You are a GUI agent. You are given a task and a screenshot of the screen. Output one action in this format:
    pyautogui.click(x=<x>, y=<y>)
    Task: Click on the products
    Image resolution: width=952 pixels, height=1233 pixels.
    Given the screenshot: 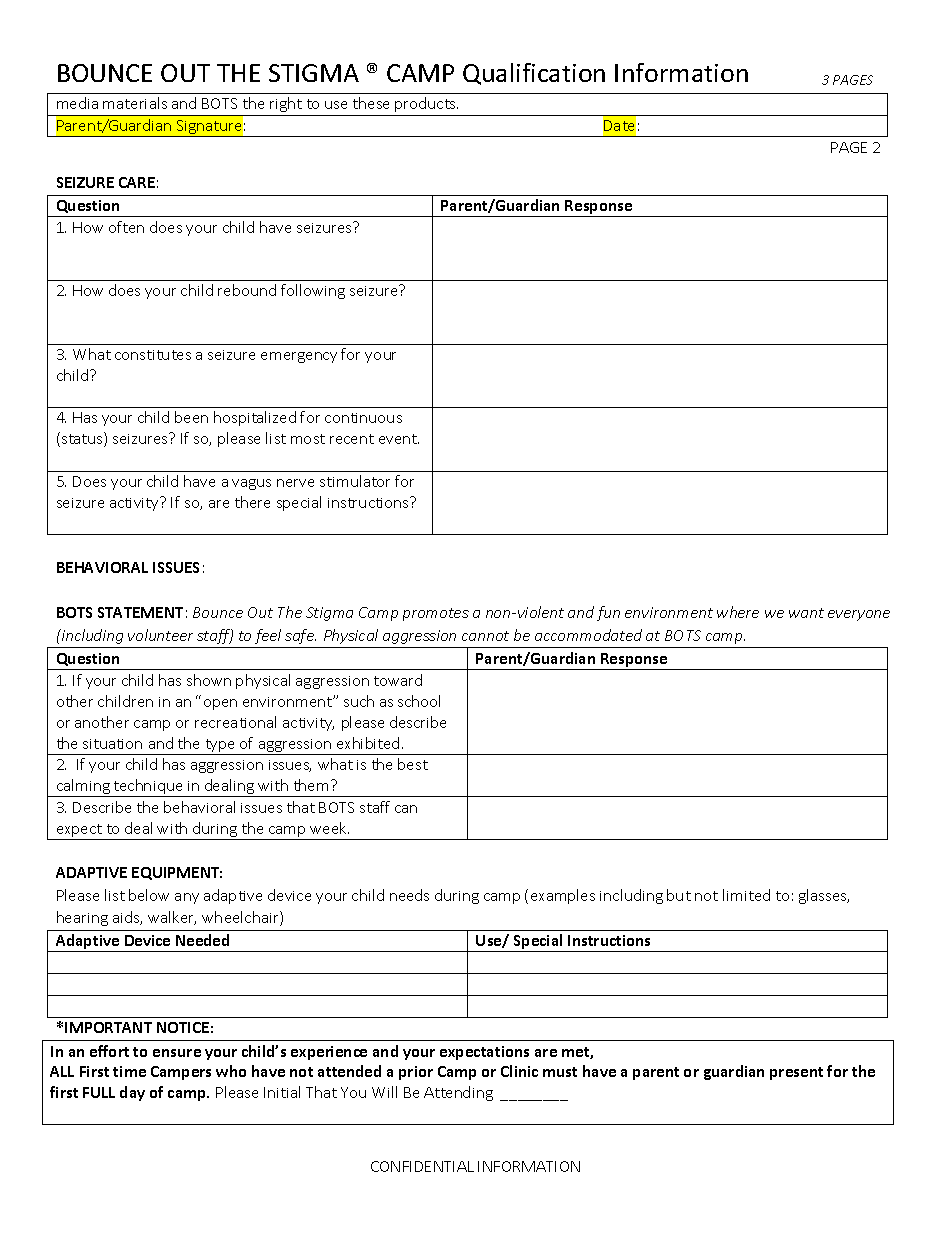 What is the action you would take?
    pyautogui.click(x=426, y=104)
